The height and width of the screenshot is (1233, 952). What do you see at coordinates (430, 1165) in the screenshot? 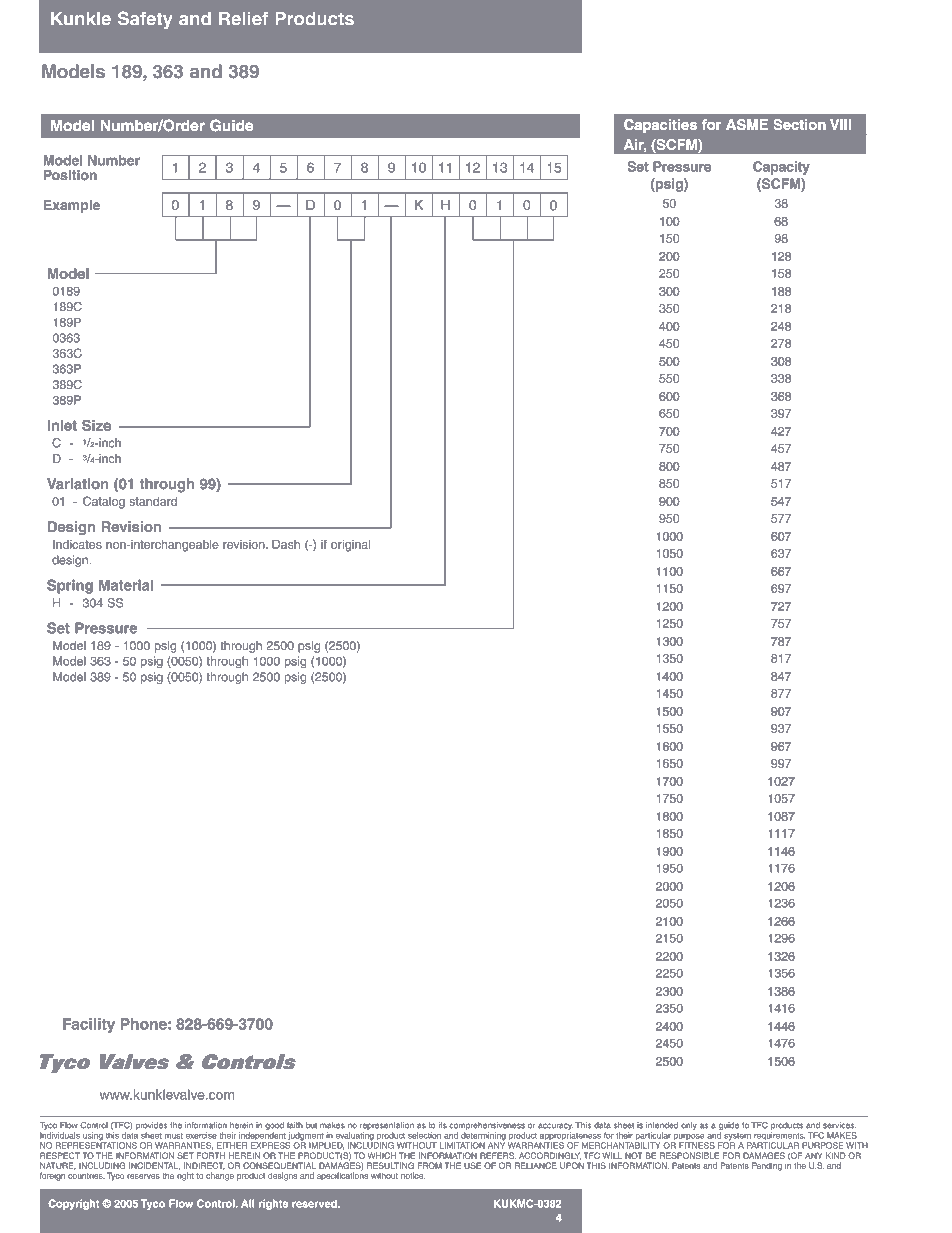
I see `FROM` at bounding box center [430, 1165].
